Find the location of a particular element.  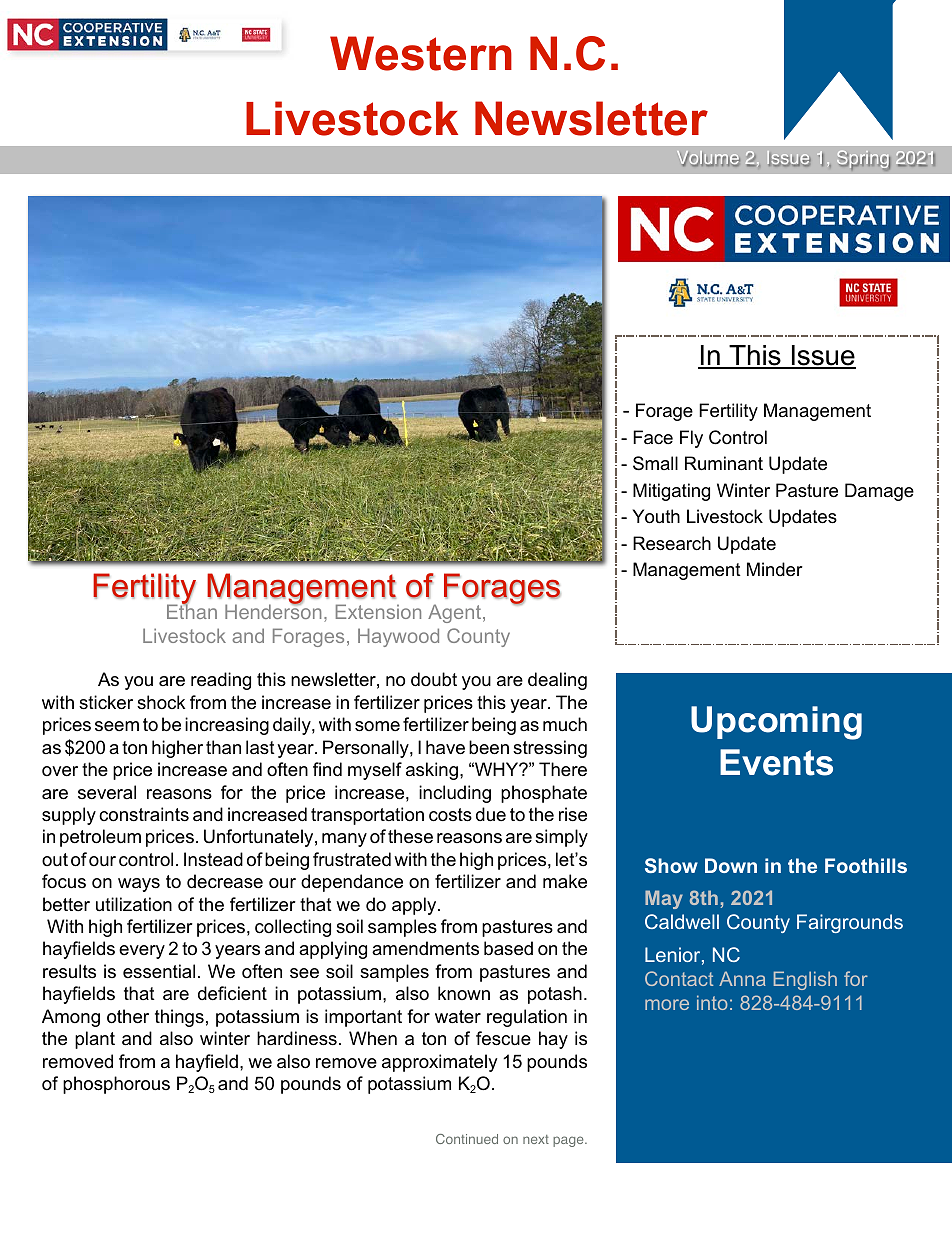

Continued is located at coordinates (467, 1139).
